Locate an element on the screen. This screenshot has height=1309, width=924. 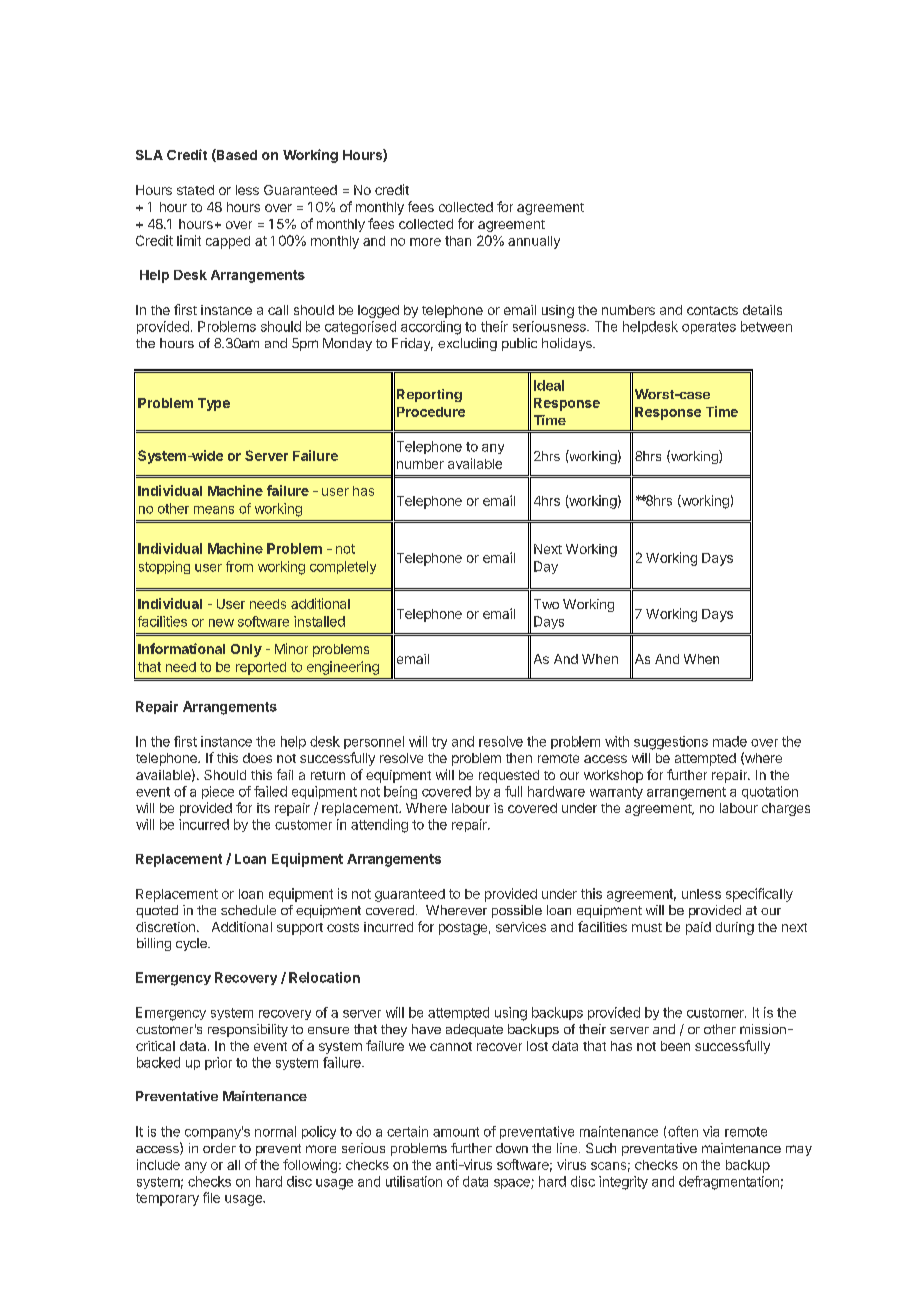
stated is located at coordinates (195, 190).
